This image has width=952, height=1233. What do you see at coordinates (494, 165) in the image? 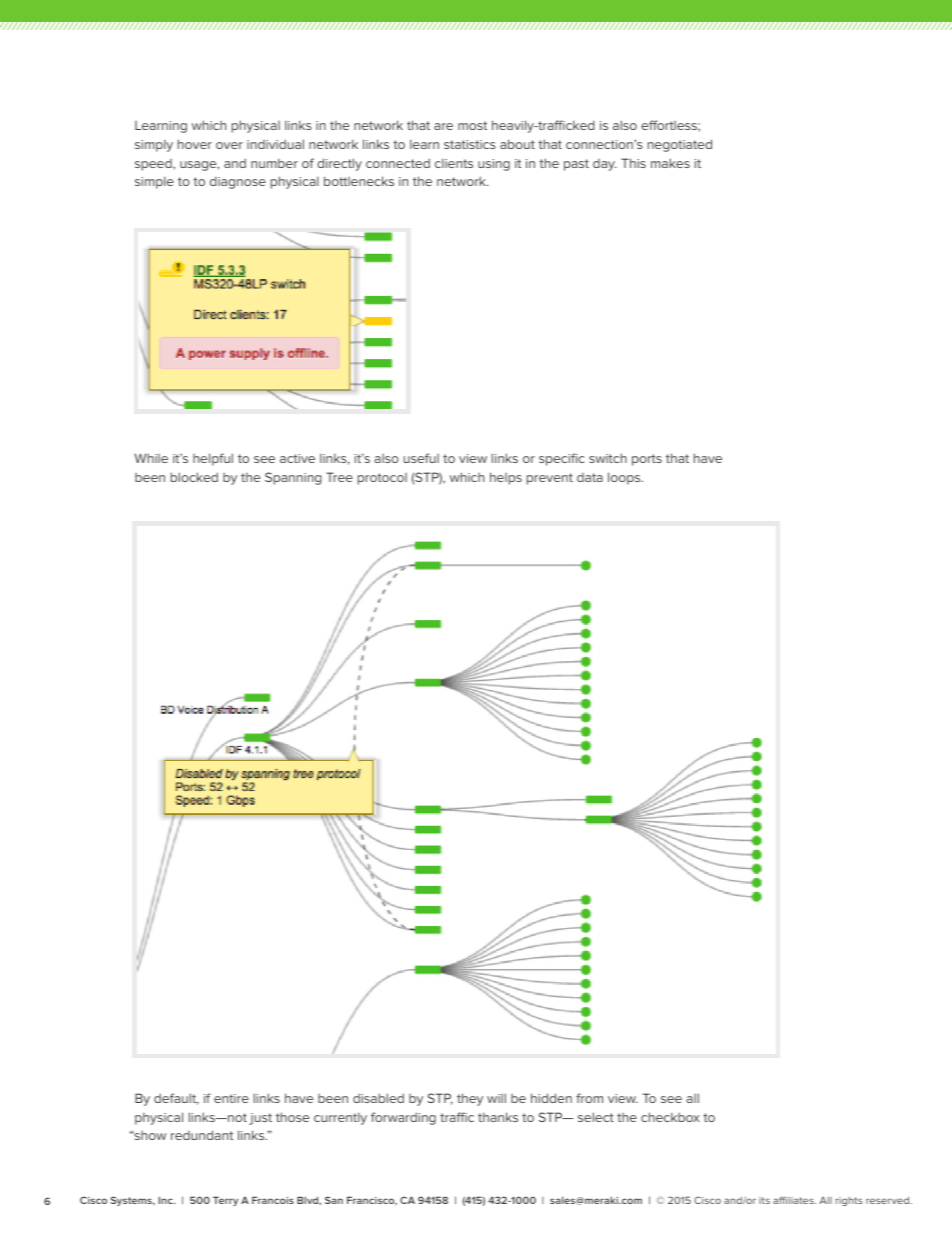
I see `using` at bounding box center [494, 165].
